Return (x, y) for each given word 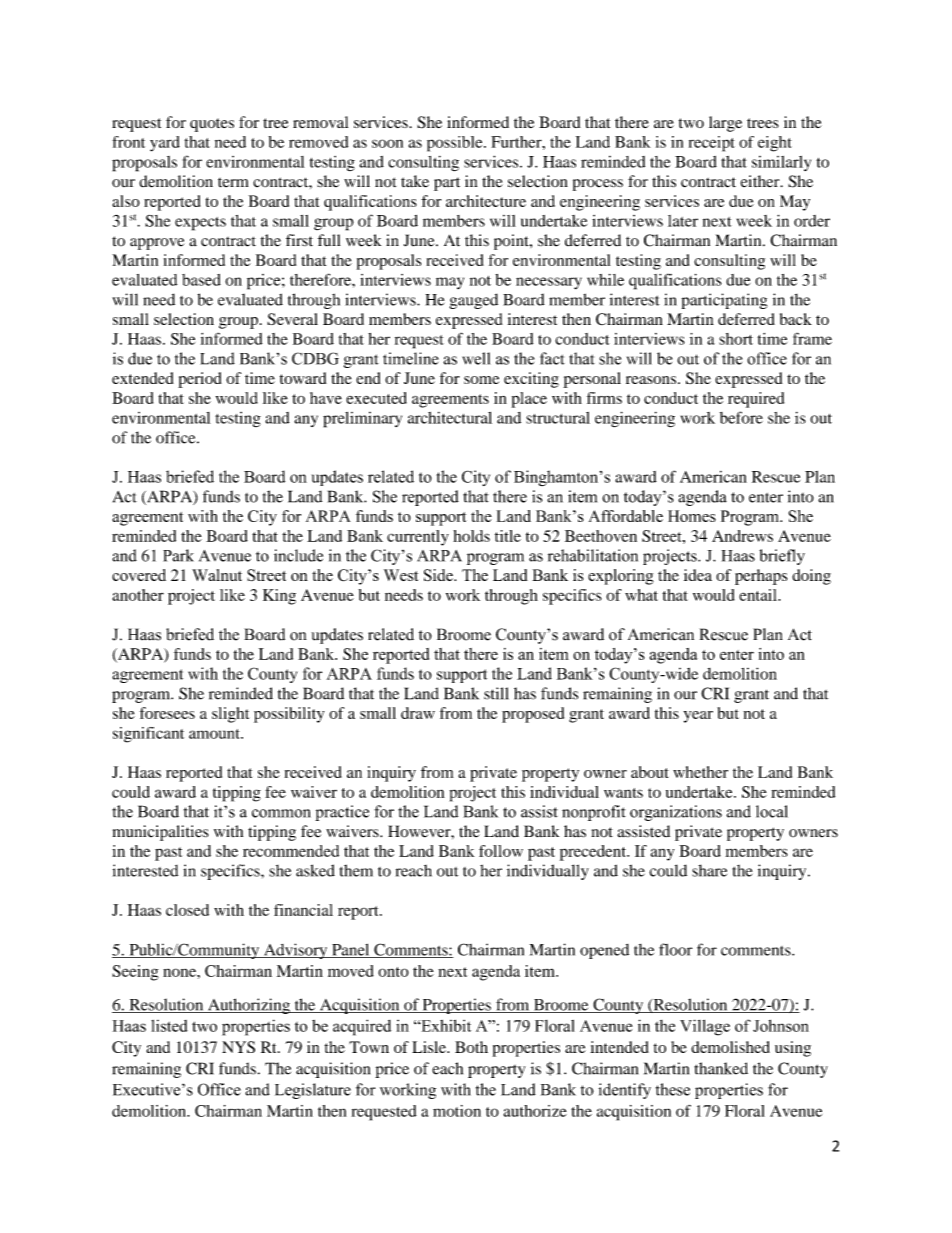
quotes (212, 125)
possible (456, 144)
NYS (238, 1047)
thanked (721, 1068)
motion (457, 1111)
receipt (712, 144)
